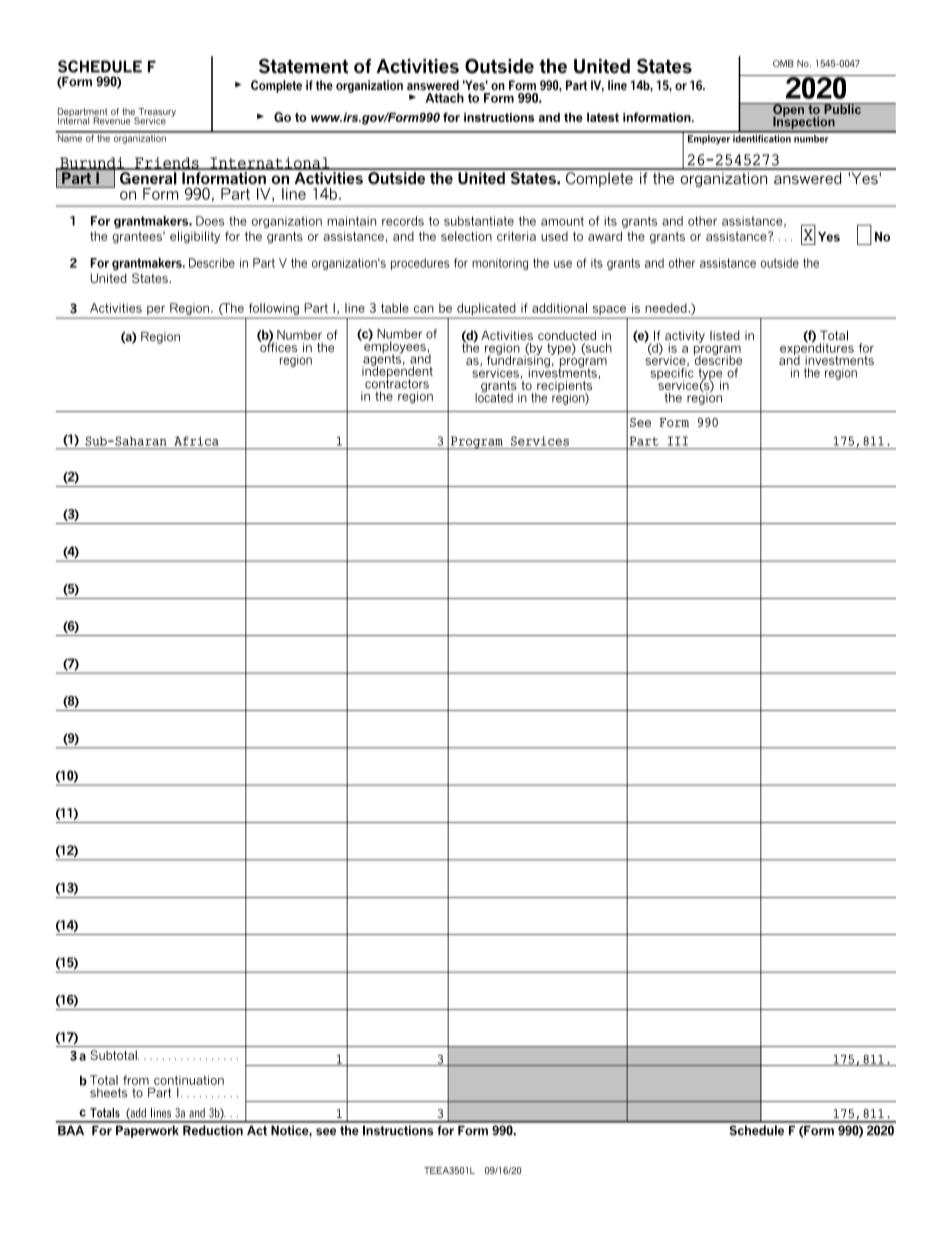  Describe the element at coordinates (397, 383) in the screenshot. I see `contractors` at that location.
